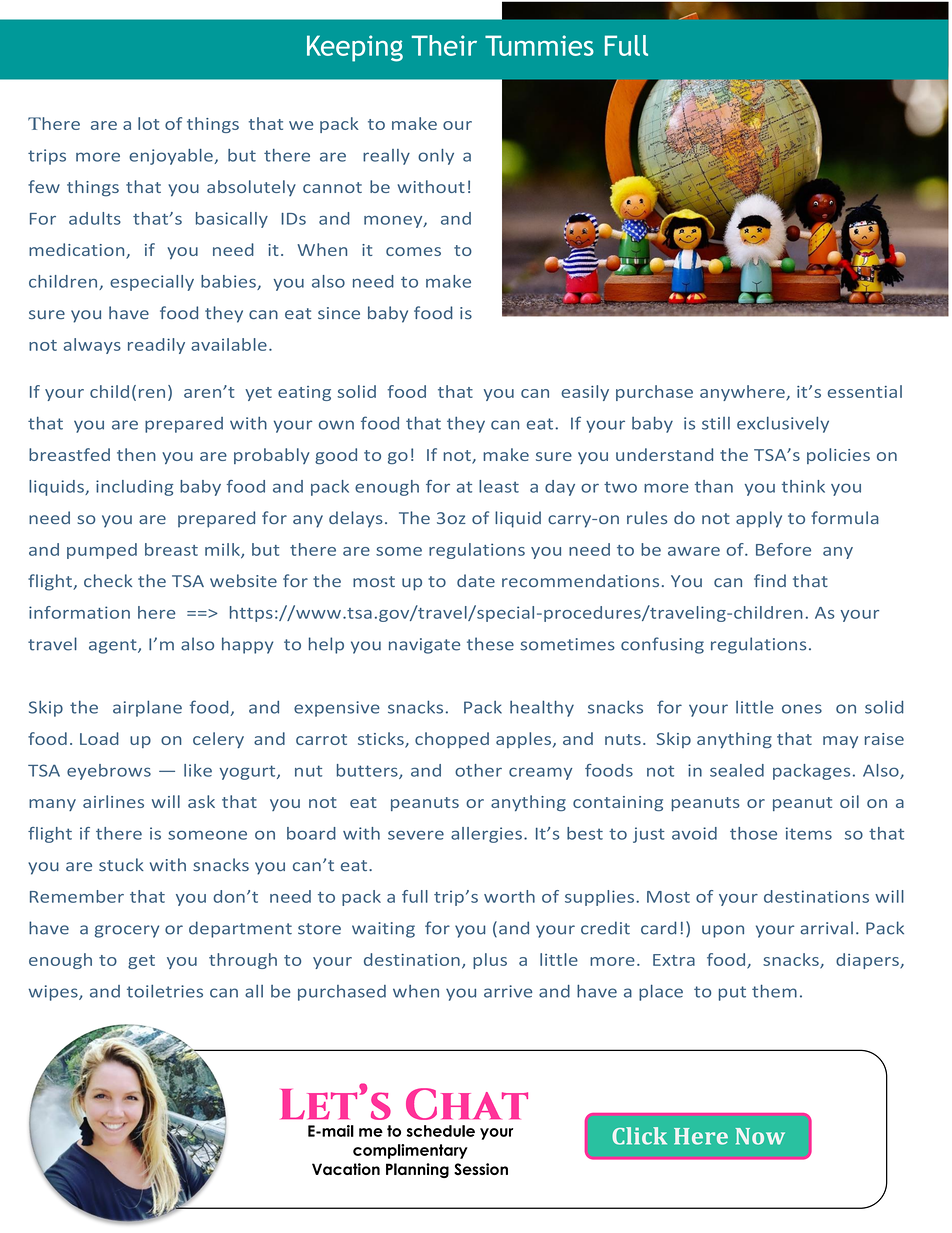  I want to click on schedule, so click(441, 1131).
